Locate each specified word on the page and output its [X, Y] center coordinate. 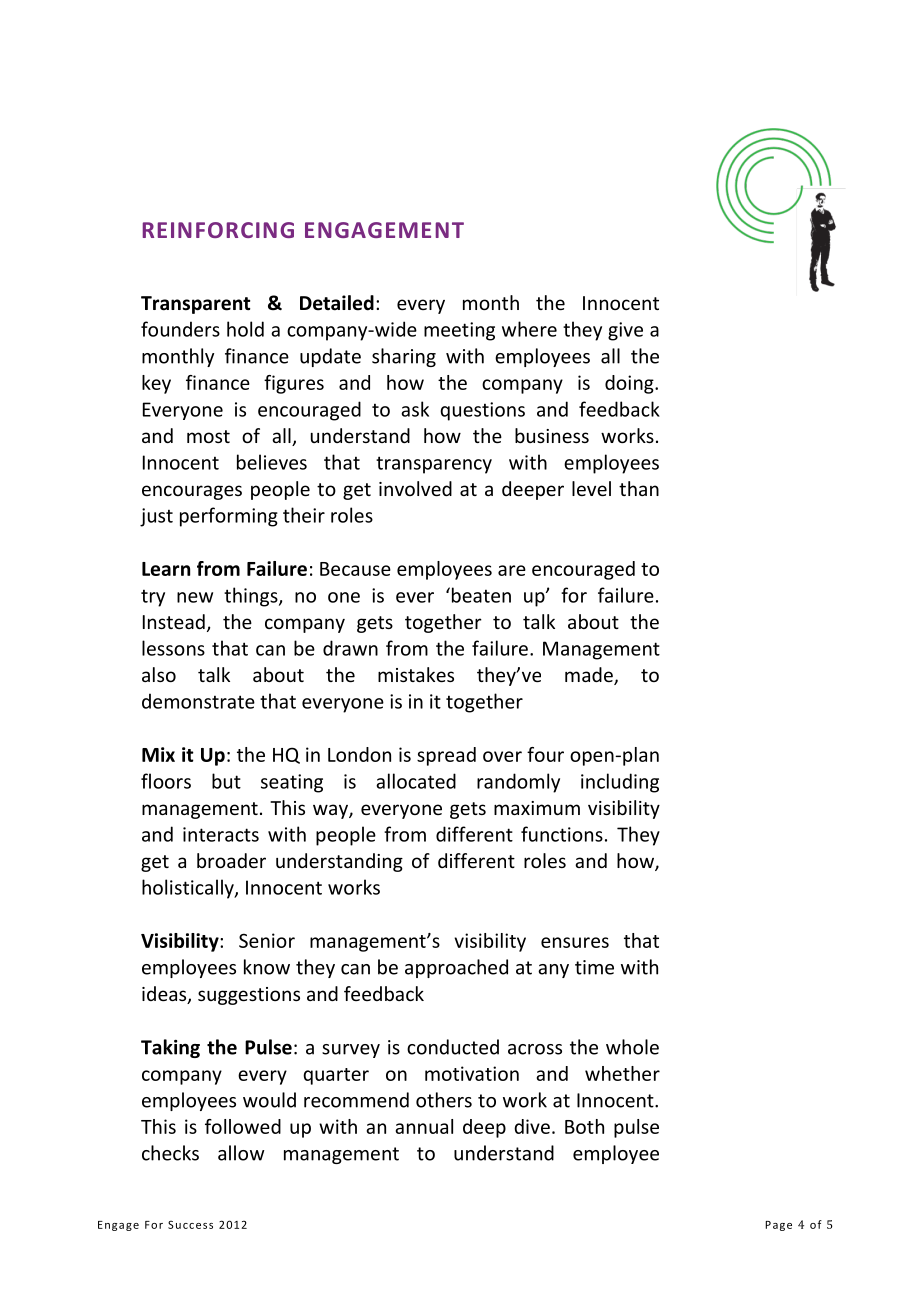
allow [241, 1153]
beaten [481, 595]
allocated [416, 781]
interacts [221, 834]
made [590, 676]
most [208, 436]
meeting [459, 331]
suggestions [249, 996]
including [620, 783]
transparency [434, 465]
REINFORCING [218, 230]
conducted [453, 1047]
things [252, 597]
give [625, 331]
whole [632, 1047]
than [639, 488]
